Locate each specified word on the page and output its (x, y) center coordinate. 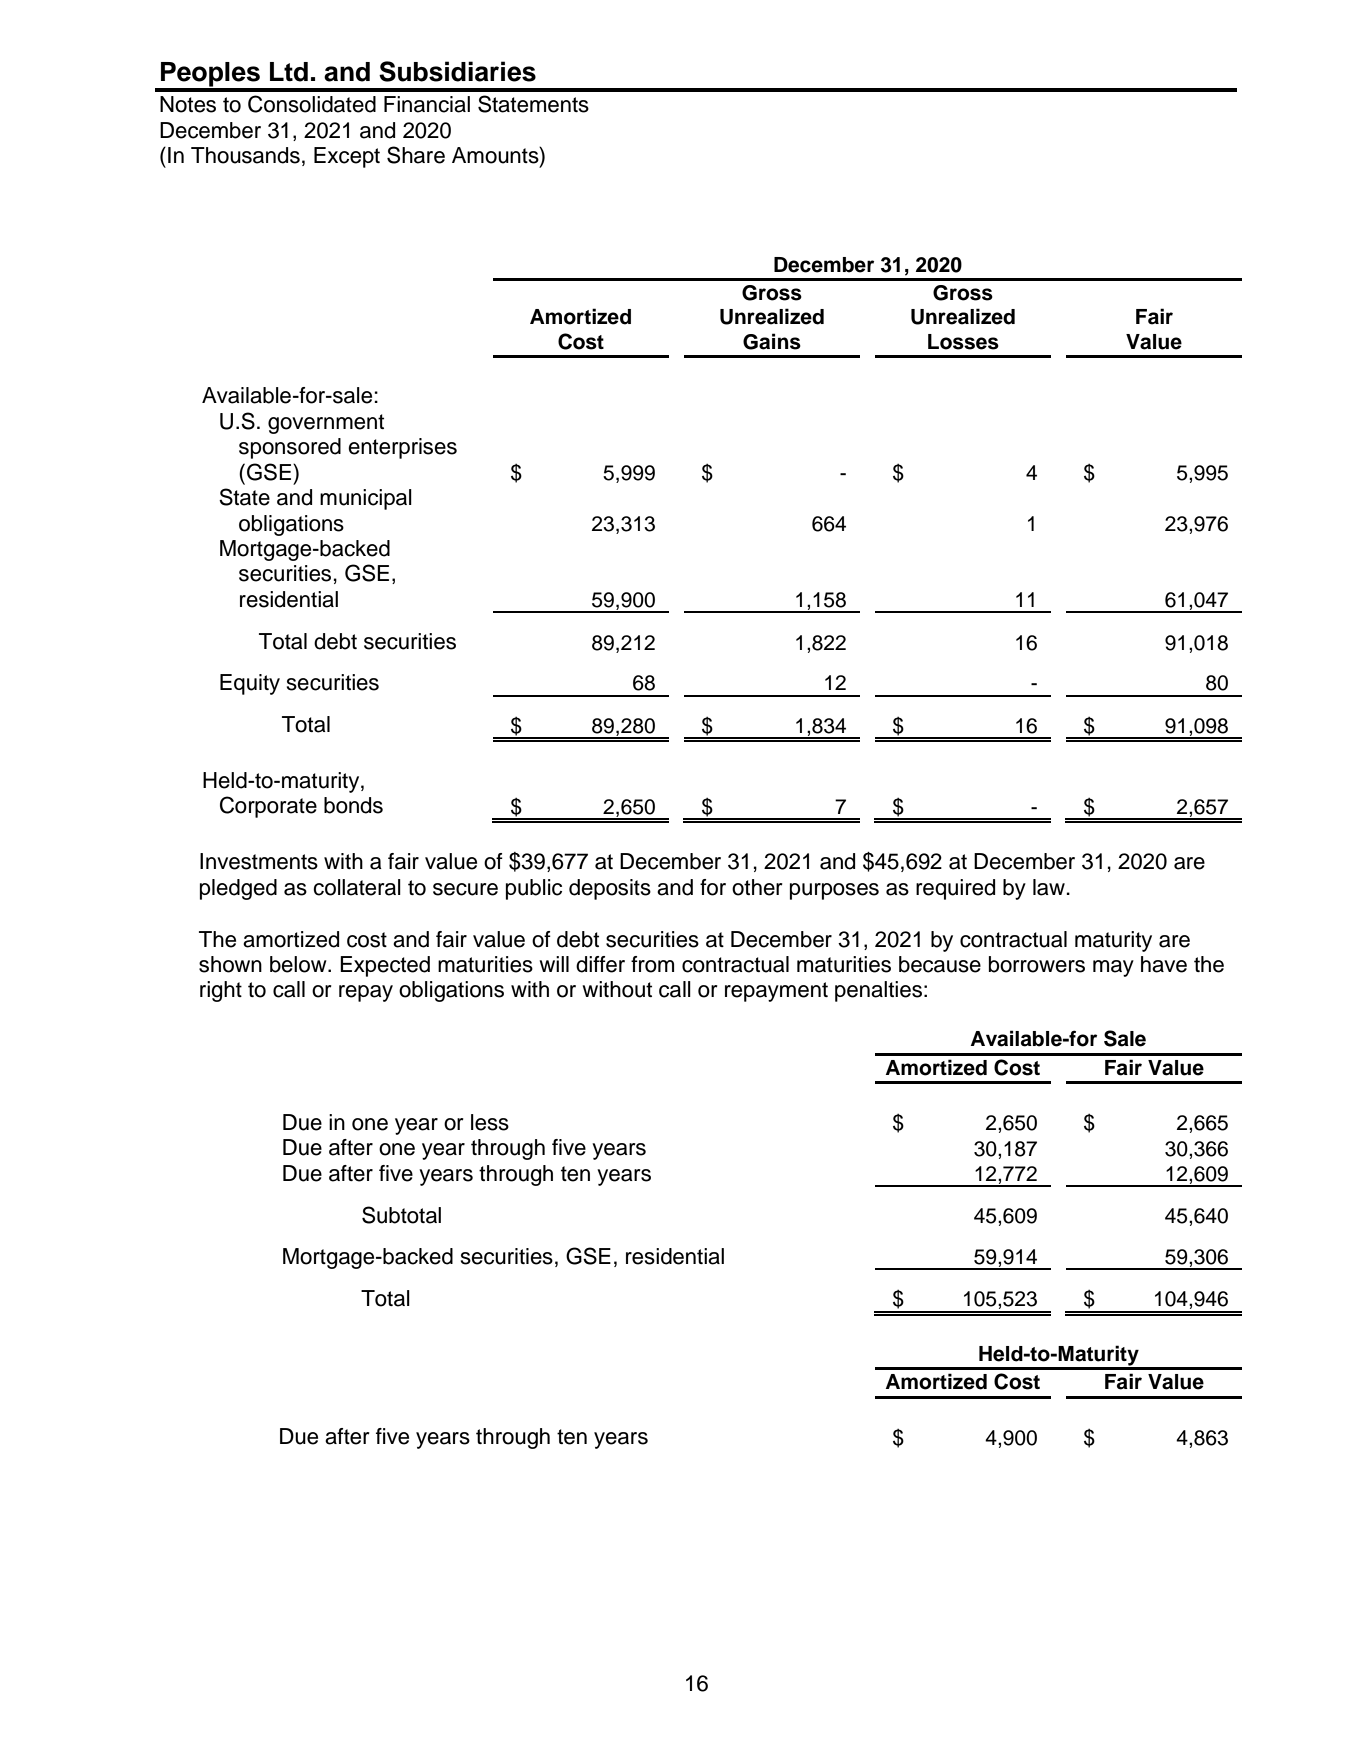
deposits (610, 889)
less (490, 1122)
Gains (772, 341)
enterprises (402, 448)
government (326, 424)
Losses (963, 342)
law (1050, 887)
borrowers (1037, 964)
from (652, 964)
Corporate (268, 807)
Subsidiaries (457, 71)
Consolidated (312, 104)
